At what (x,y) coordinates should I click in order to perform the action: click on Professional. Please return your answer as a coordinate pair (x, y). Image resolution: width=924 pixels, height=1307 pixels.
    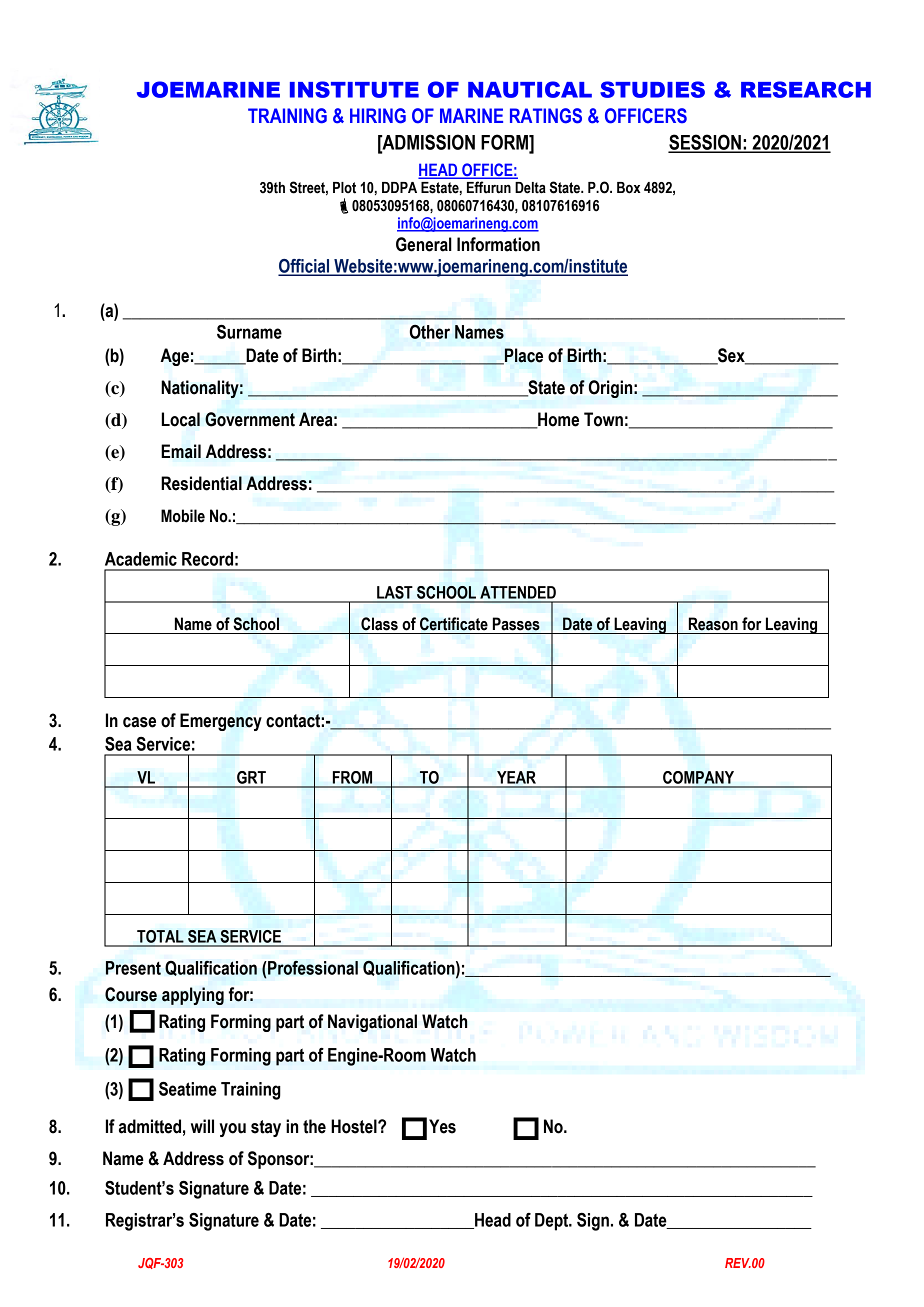
    Looking at the image, I should click on (312, 967).
